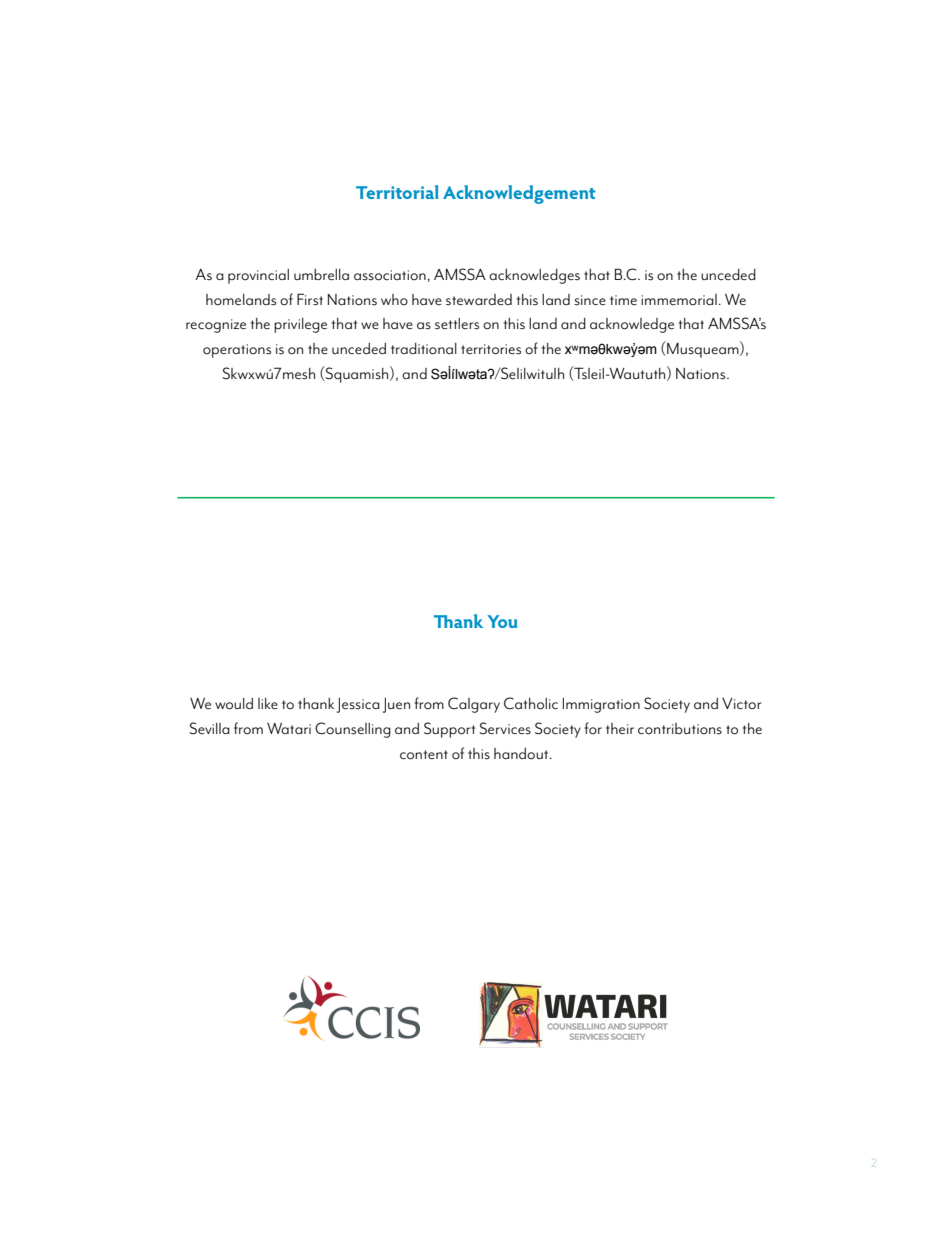 The image size is (952, 1233). Describe the element at coordinates (741, 704) in the screenshot. I see `Victor` at that location.
